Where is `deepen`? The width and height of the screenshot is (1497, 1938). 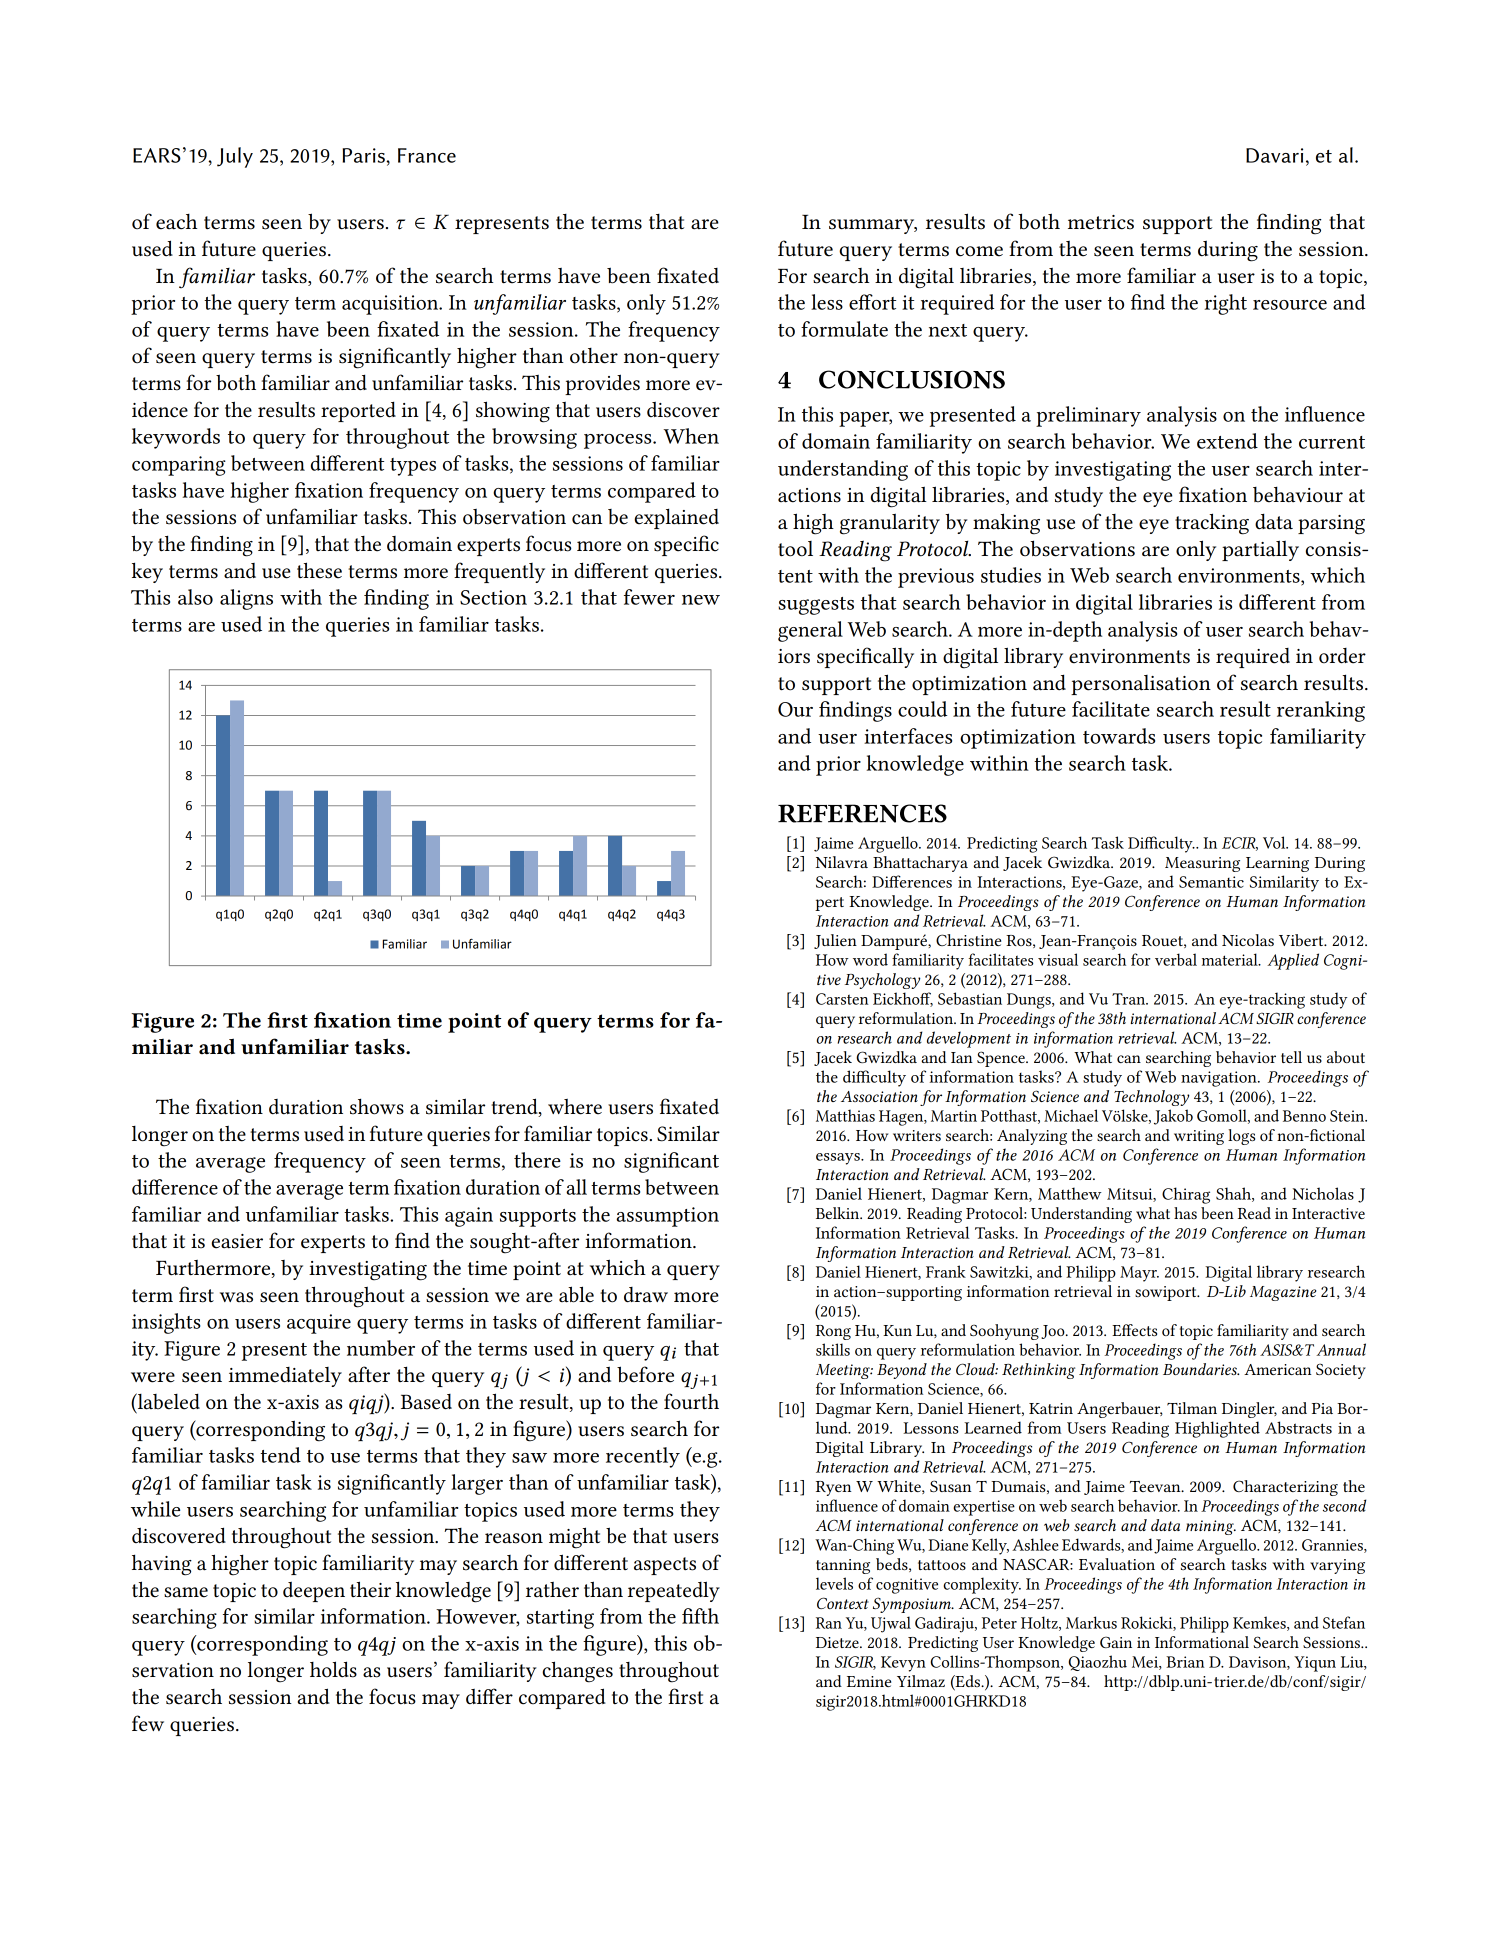 deepen is located at coordinates (314, 1592).
